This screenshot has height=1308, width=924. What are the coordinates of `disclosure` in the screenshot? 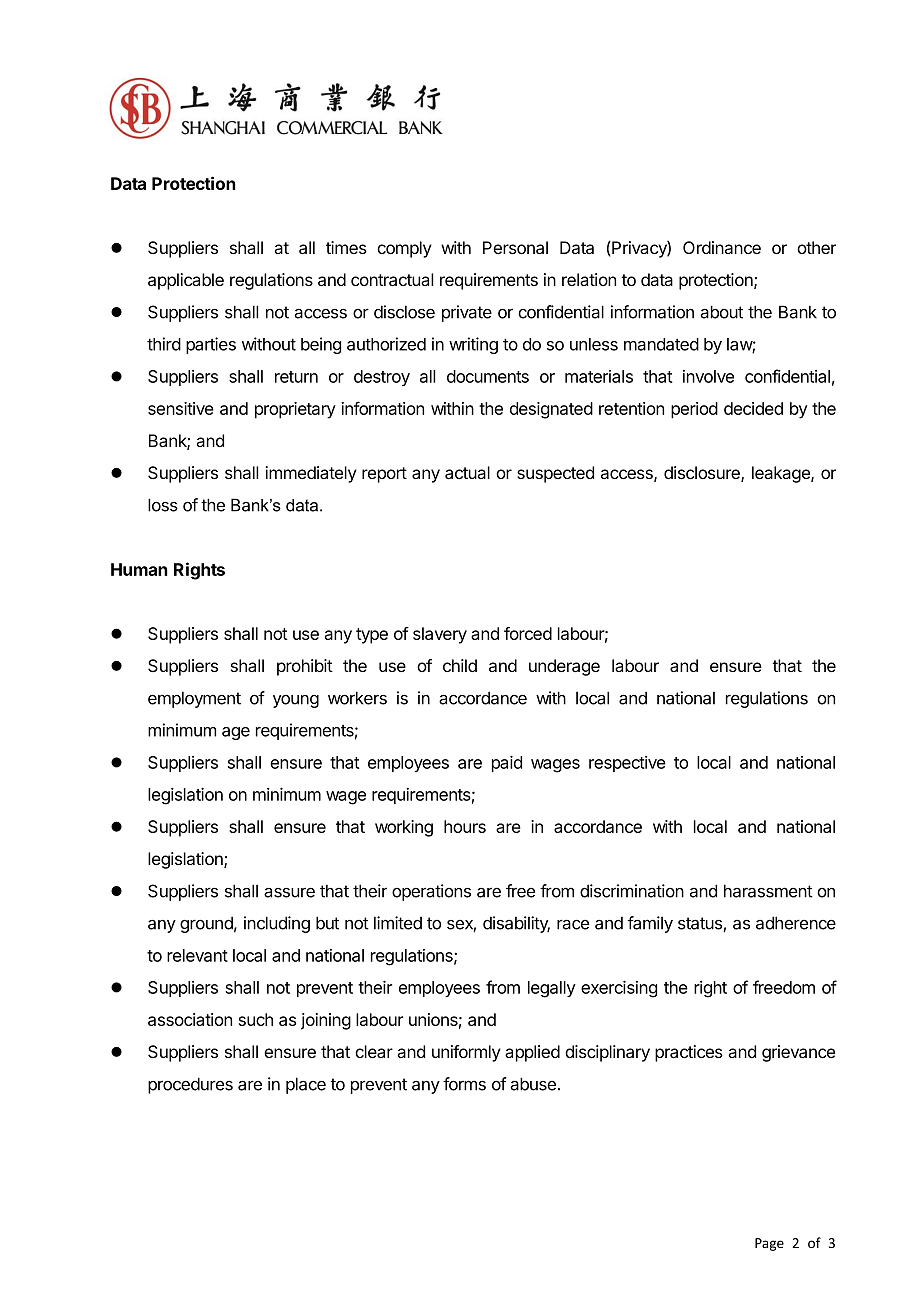 It's located at (703, 474).
